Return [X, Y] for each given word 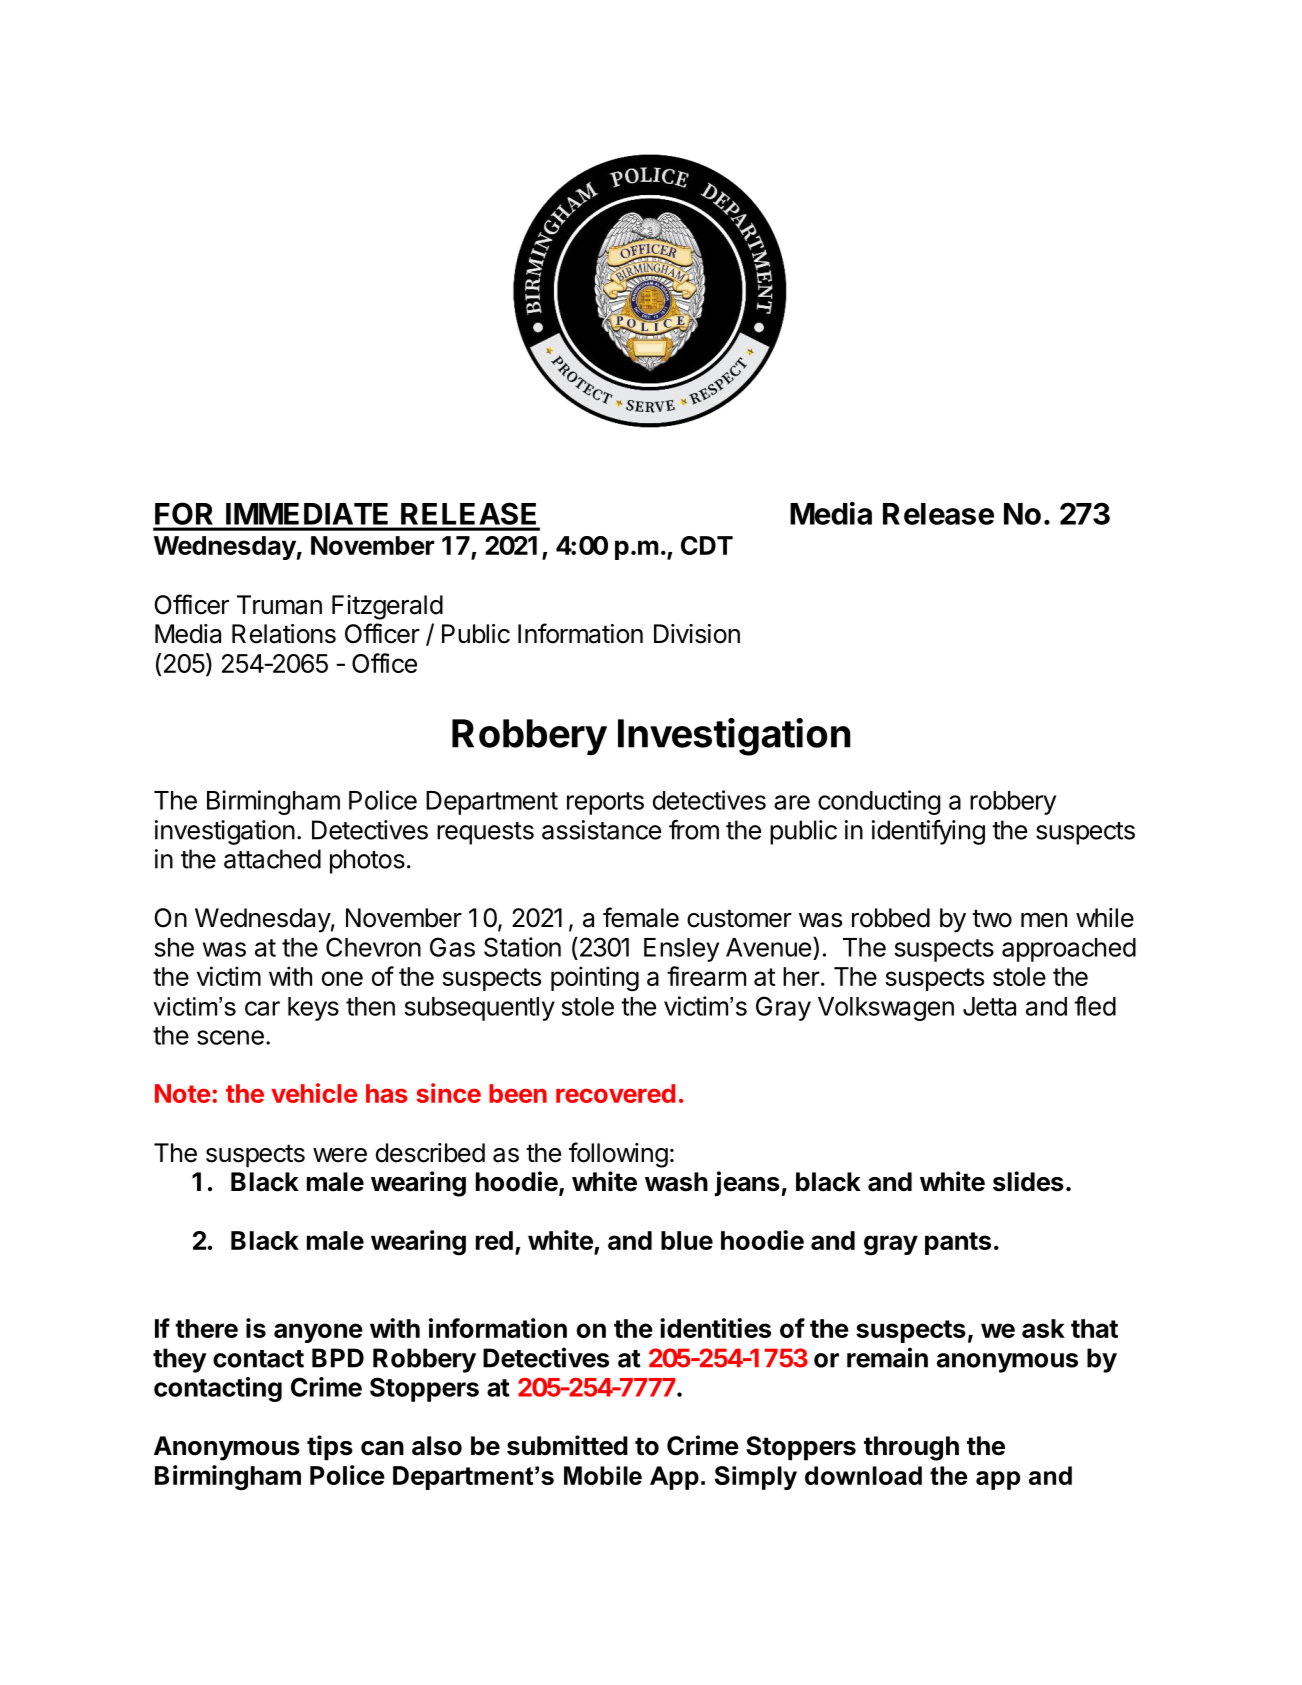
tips [330, 1448]
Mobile [603, 1475]
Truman [279, 605]
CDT [707, 545]
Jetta [989, 1006]
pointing [595, 979]
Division [697, 634]
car [262, 1008]
